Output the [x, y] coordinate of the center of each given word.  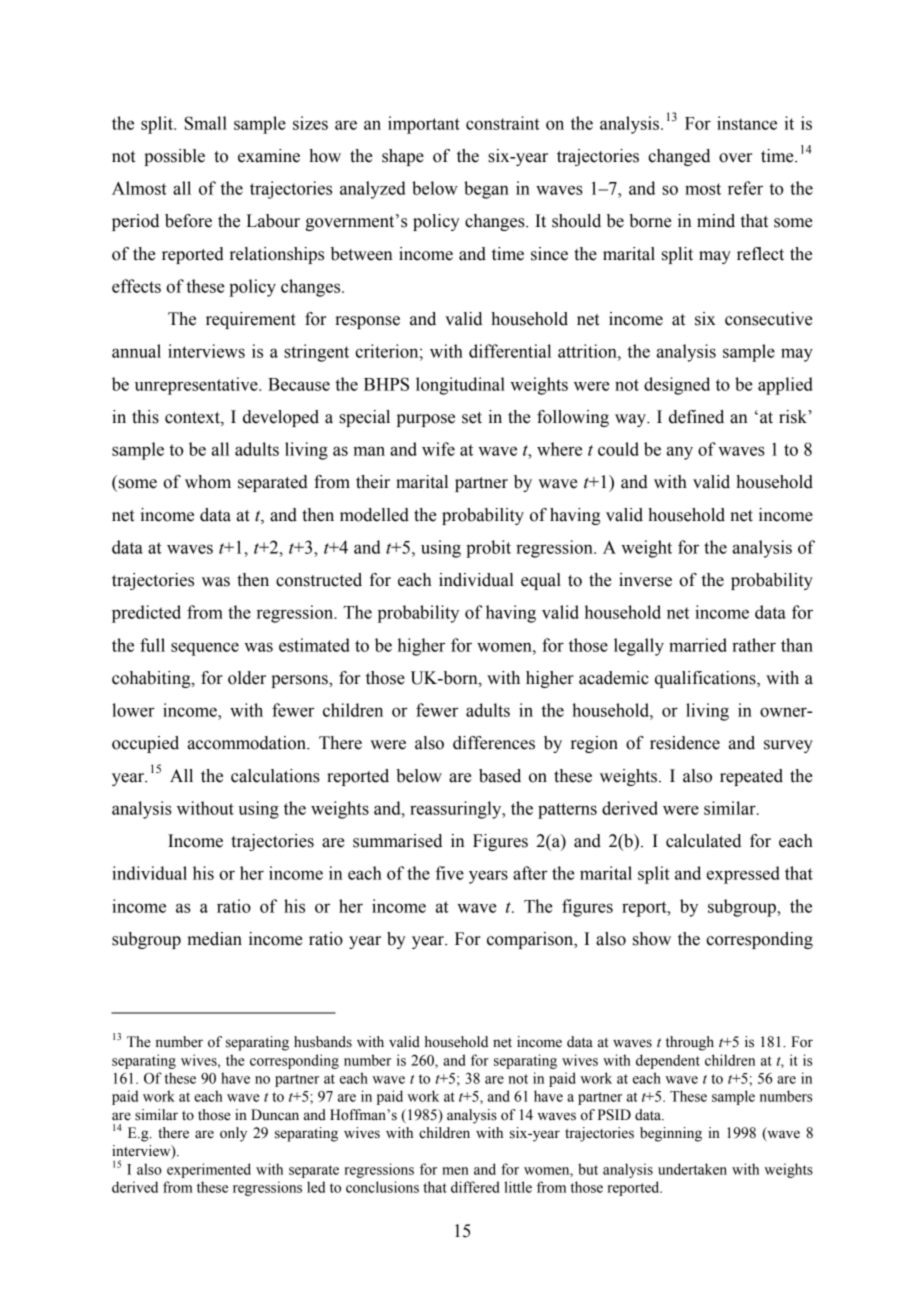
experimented [209, 1170]
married [698, 645]
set [472, 418]
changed [679, 157]
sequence [205, 649]
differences [494, 743]
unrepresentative [197, 386]
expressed [743, 875]
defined [696, 417]
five [450, 873]
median [214, 939]
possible [174, 157]
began [486, 190]
